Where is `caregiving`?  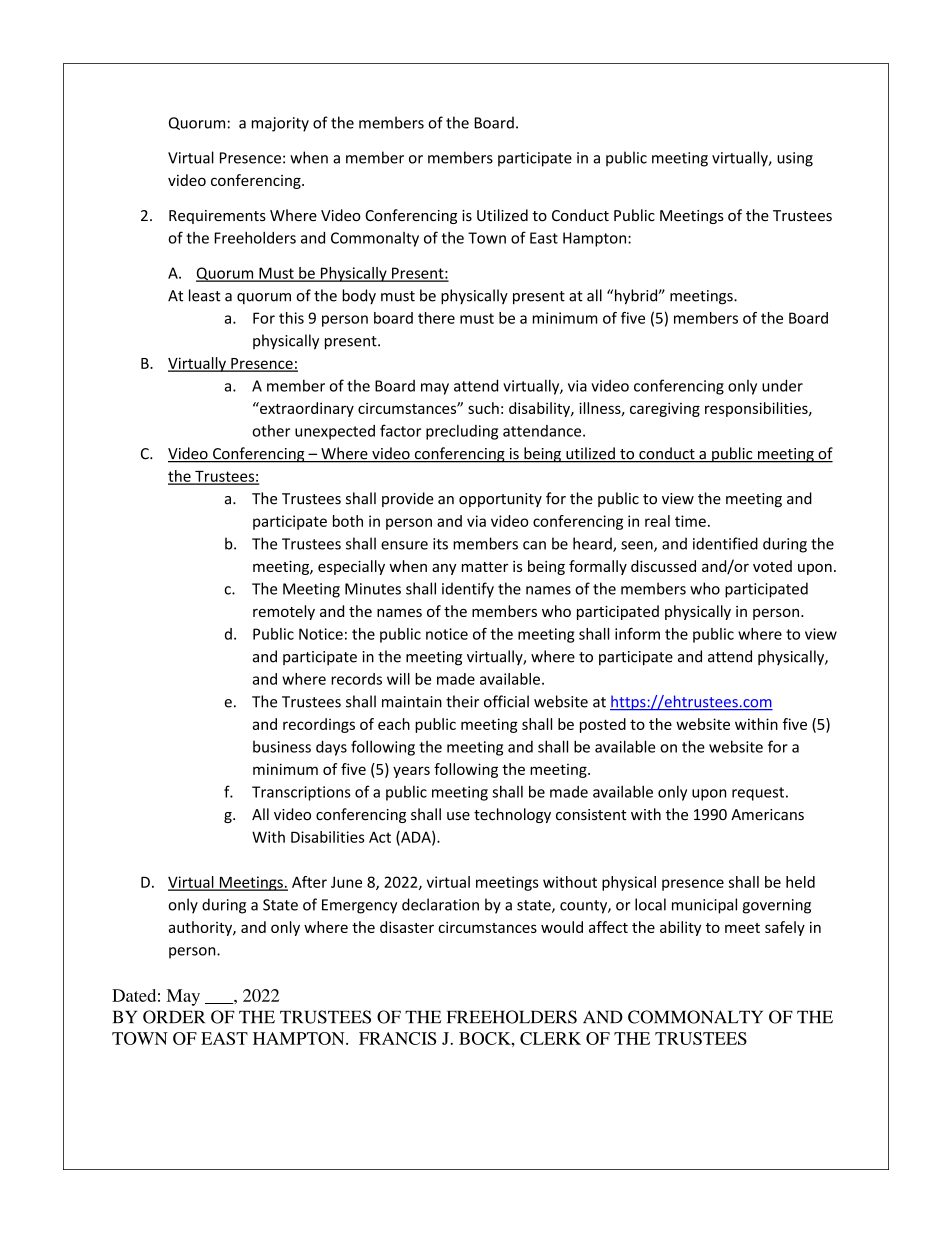
caregiving is located at coordinates (665, 409).
